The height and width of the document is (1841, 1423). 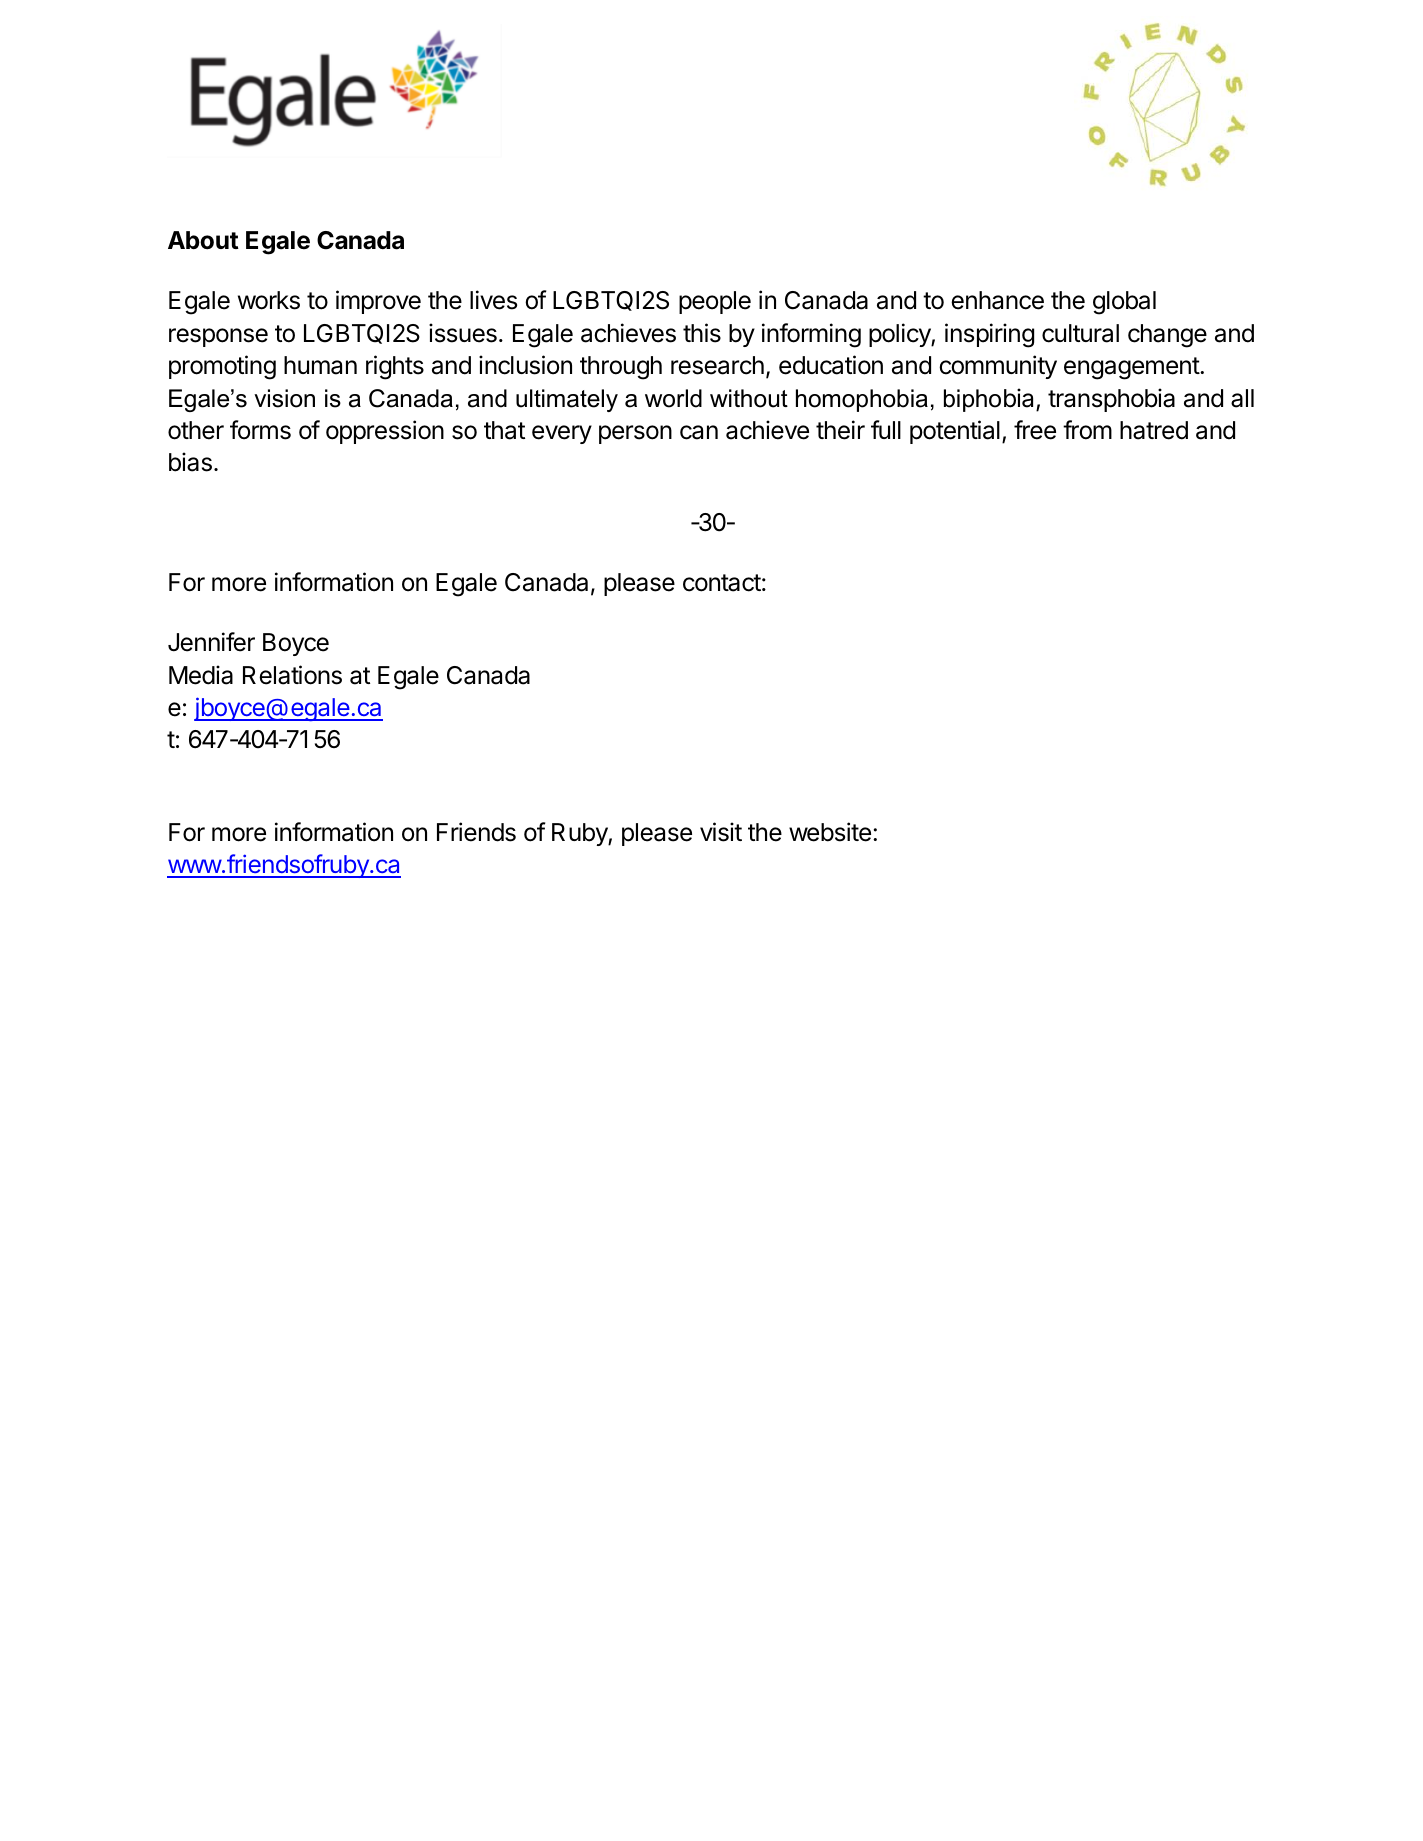 I want to click on visit, so click(x=721, y=832).
